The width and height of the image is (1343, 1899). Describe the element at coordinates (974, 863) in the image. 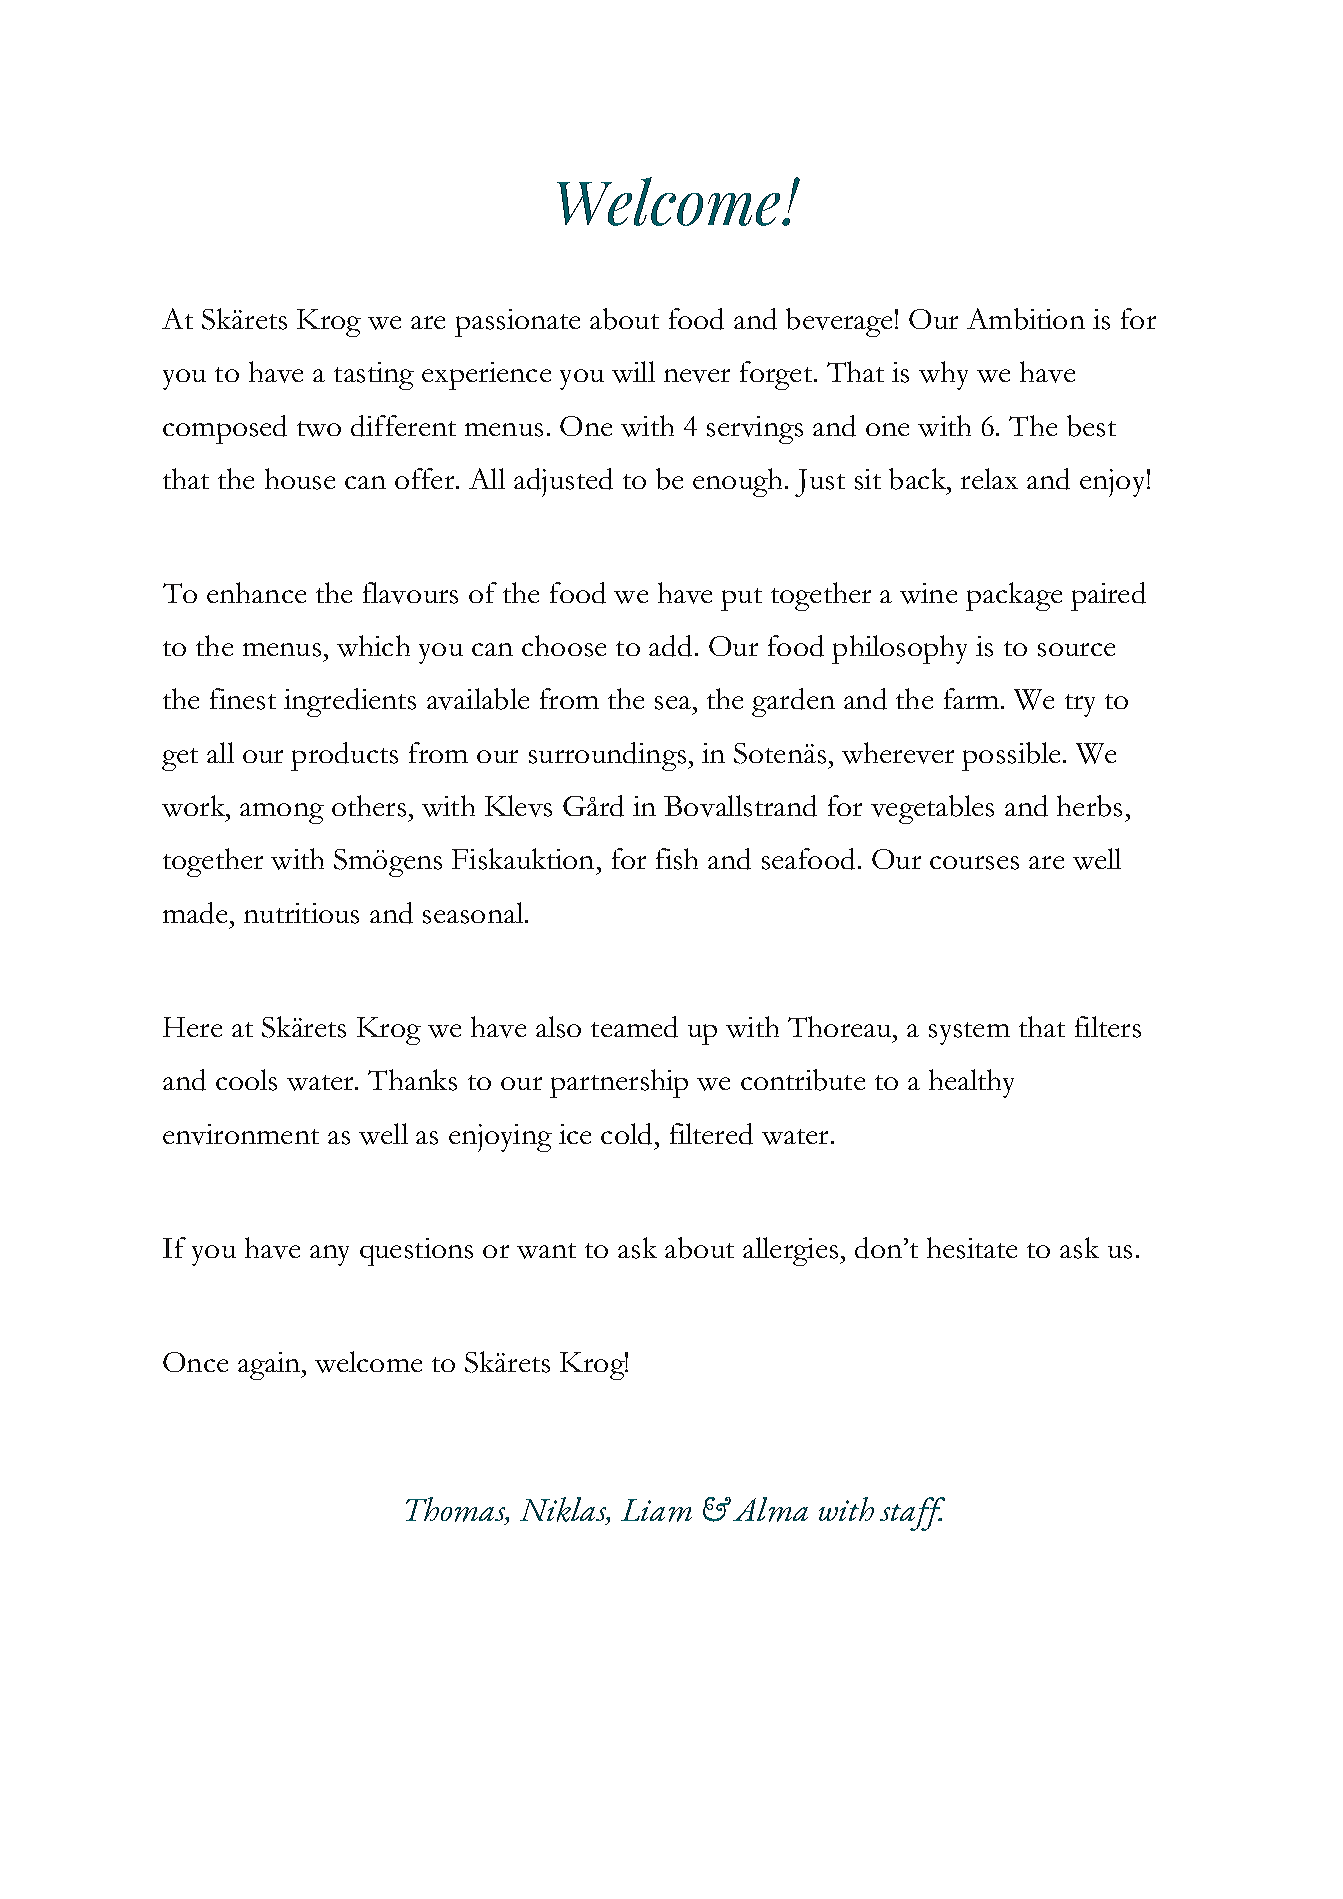

I see `courses` at that location.
